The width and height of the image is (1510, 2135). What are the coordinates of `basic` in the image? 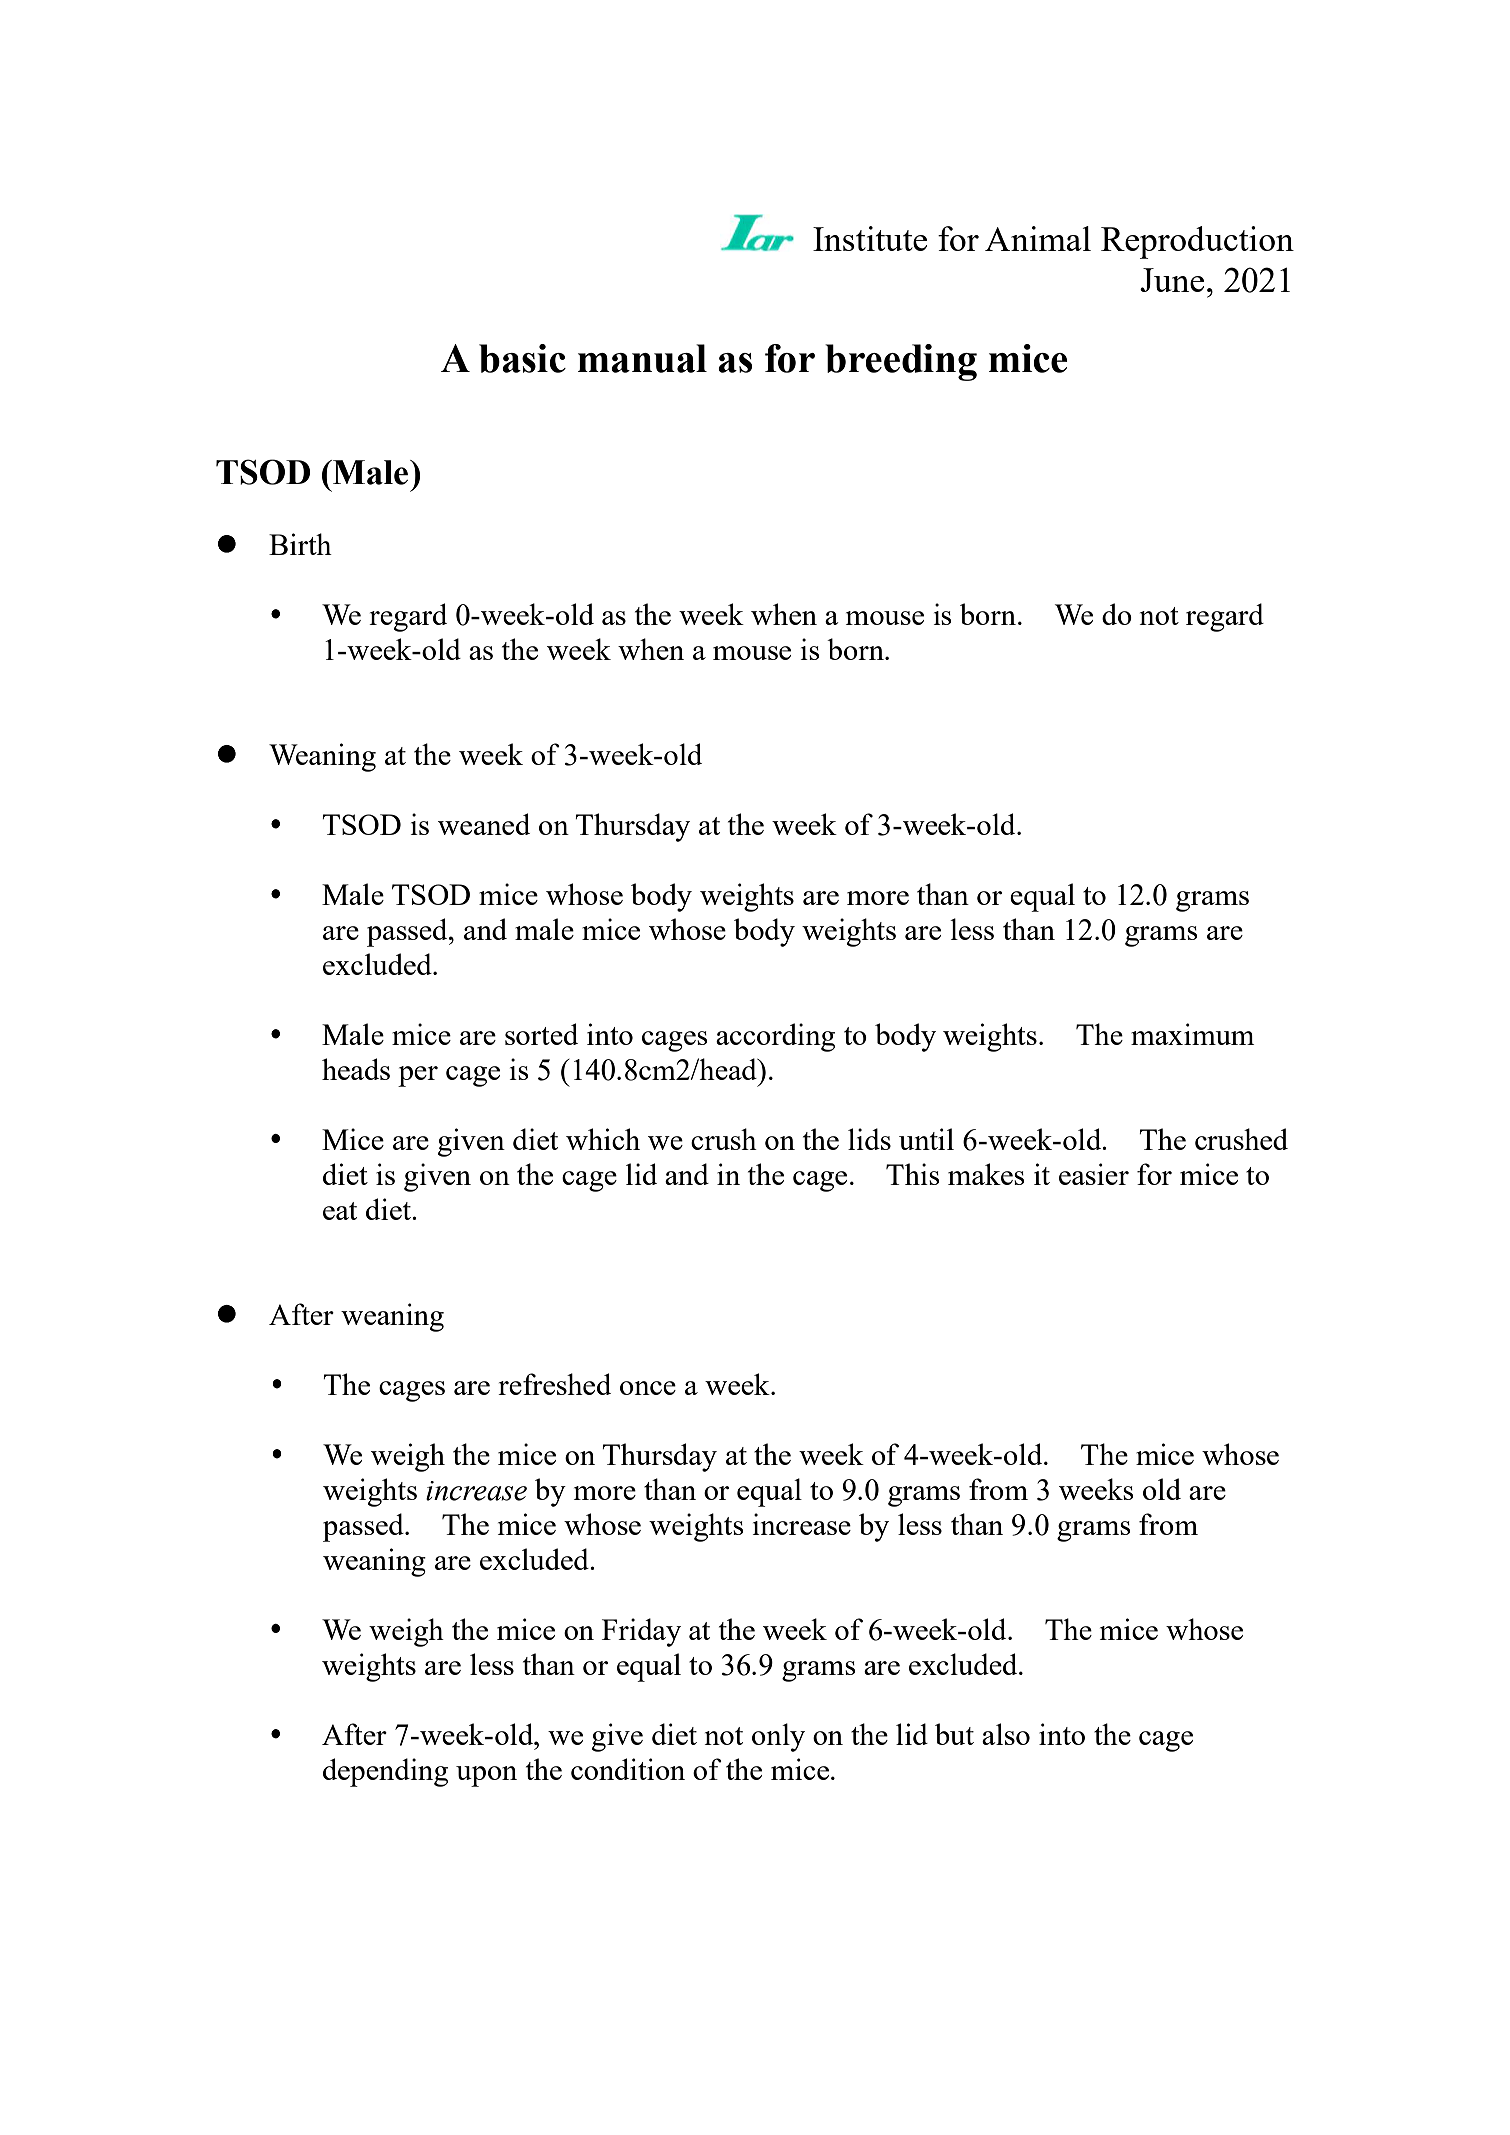 It's located at (522, 358).
